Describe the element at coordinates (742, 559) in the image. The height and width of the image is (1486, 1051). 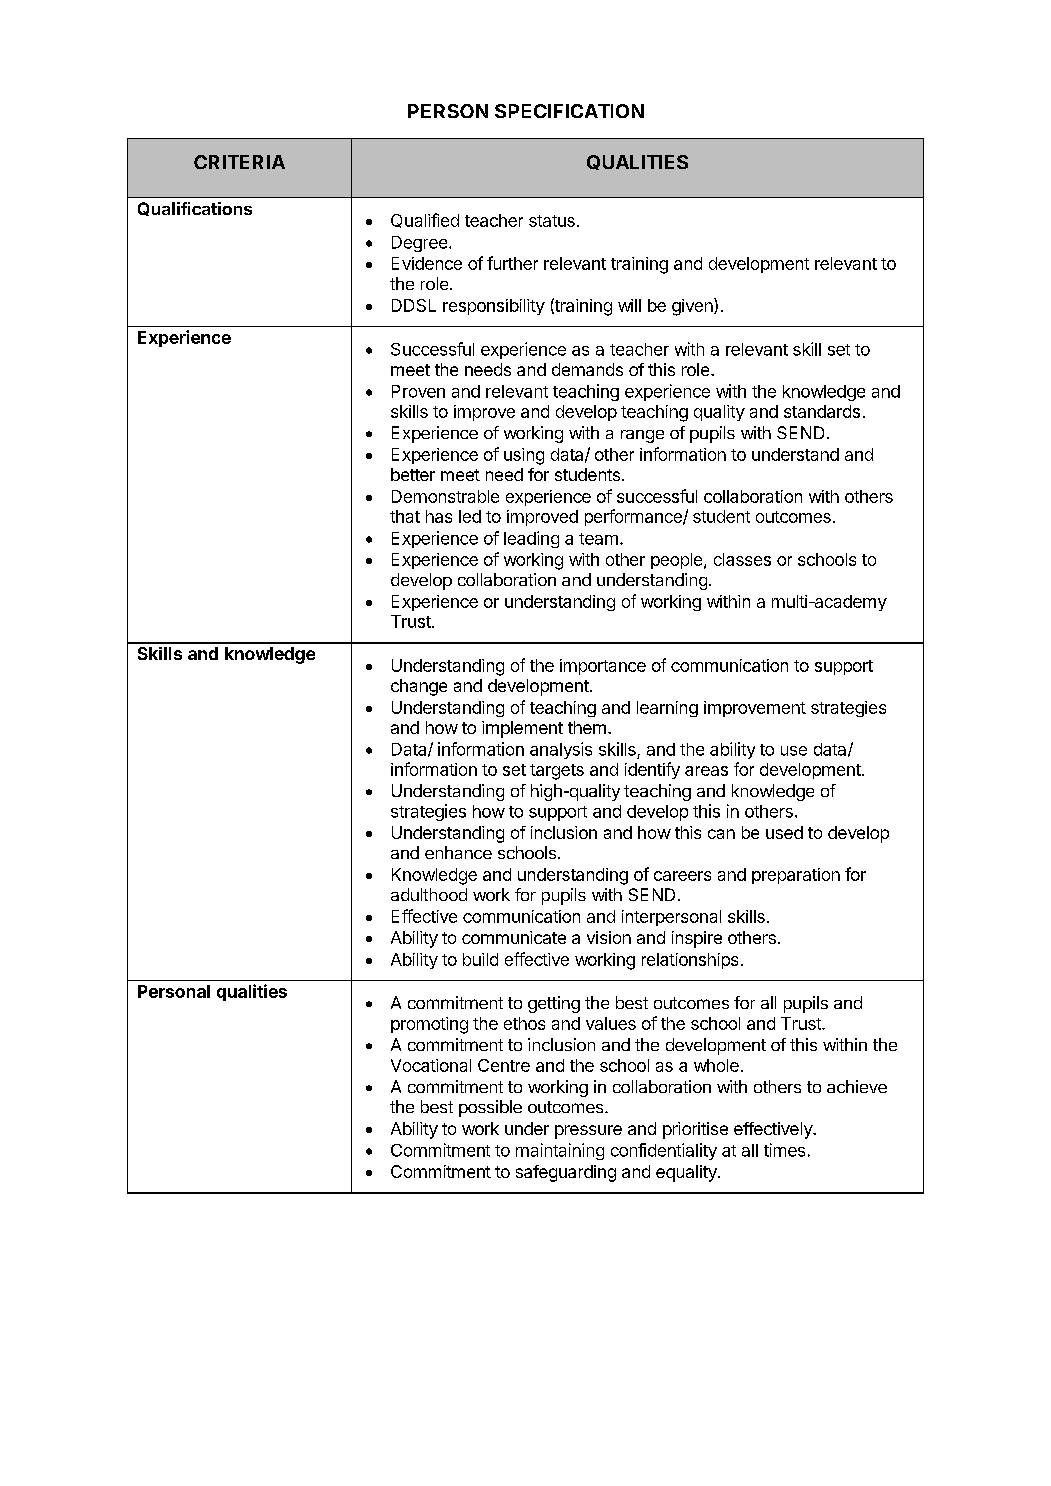
I see `classes` at that location.
